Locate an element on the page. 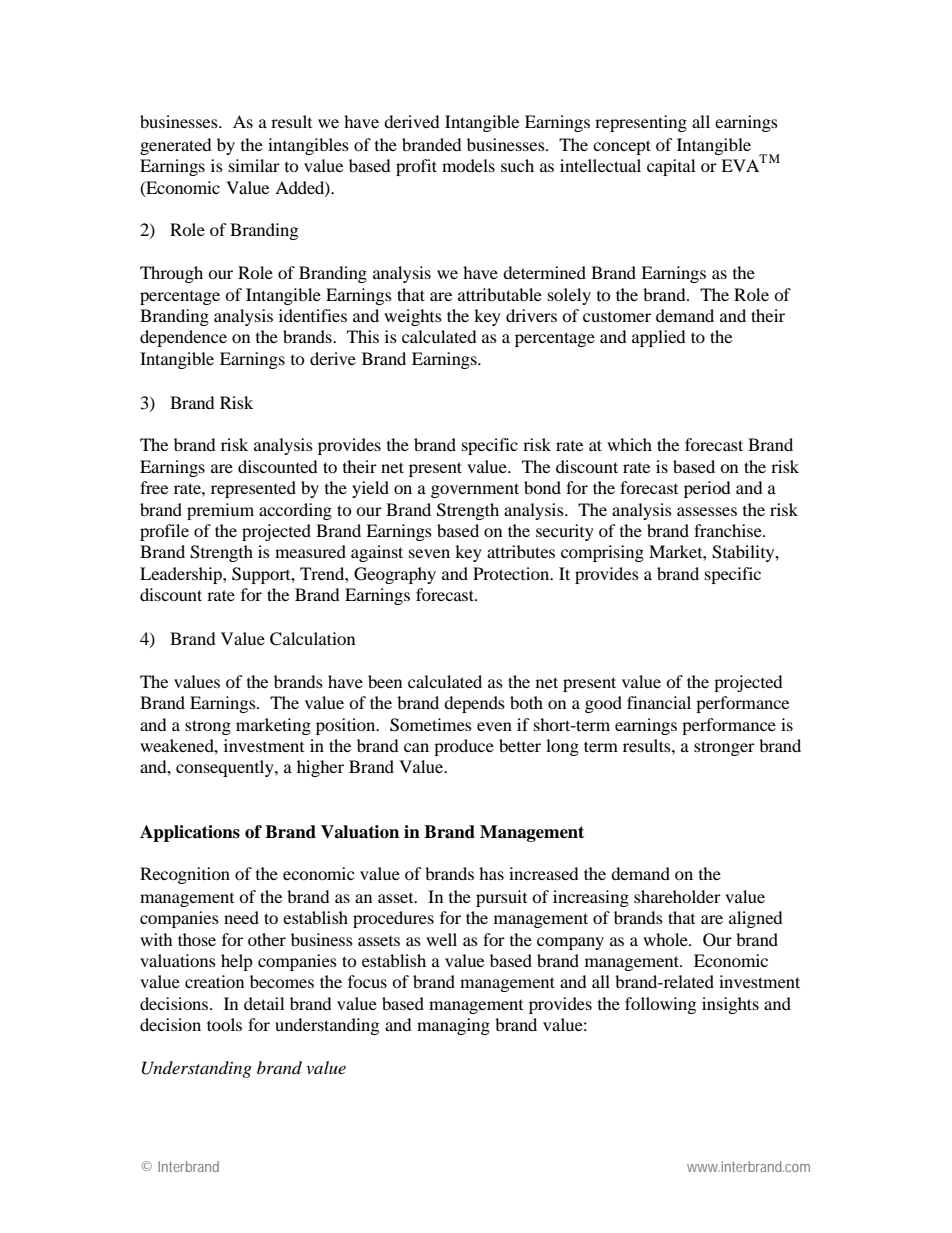 The image size is (952, 1233). financial is located at coordinates (659, 702).
